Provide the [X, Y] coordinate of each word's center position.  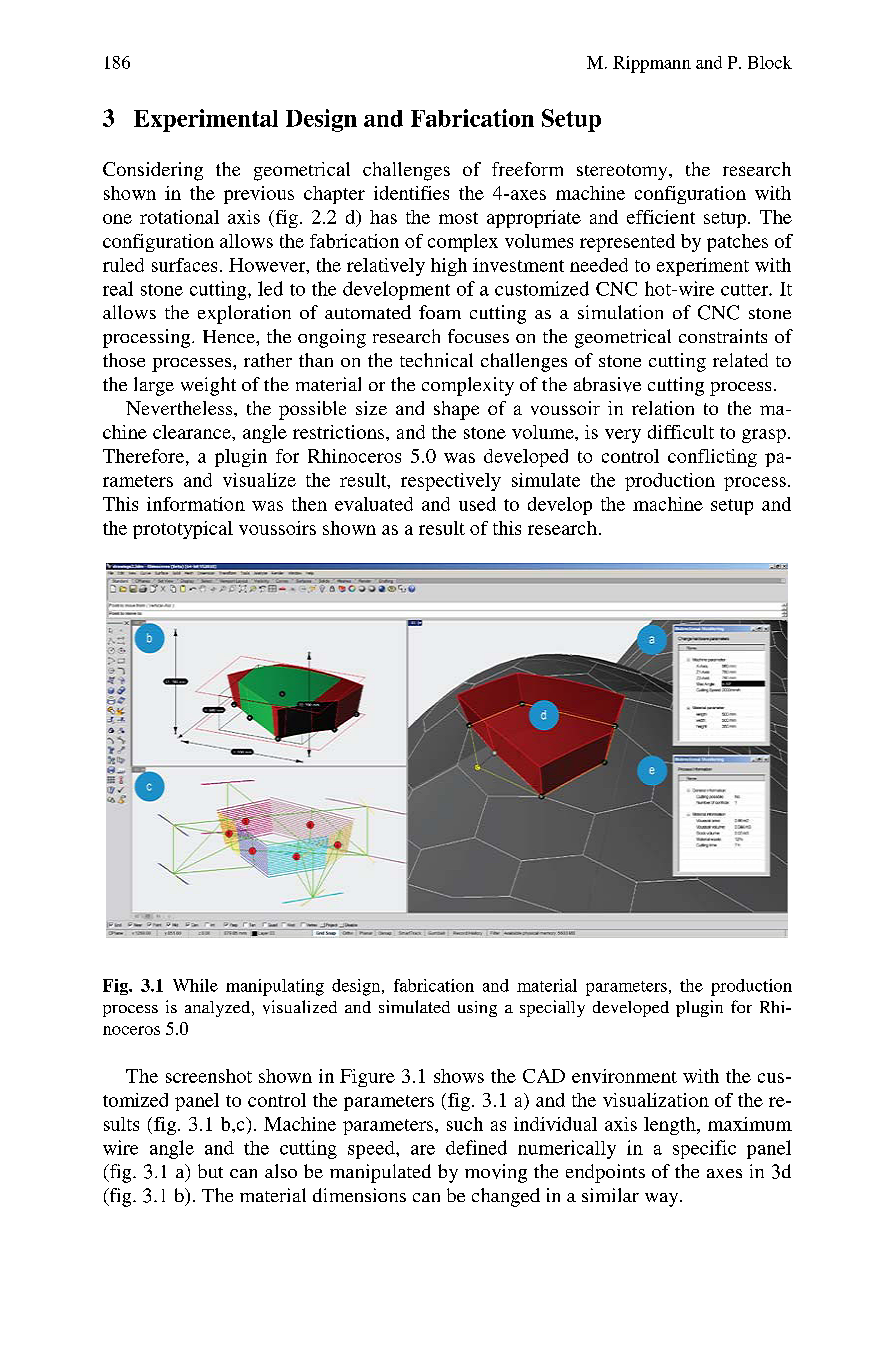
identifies [411, 193]
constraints [723, 336]
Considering [153, 171]
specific [704, 1149]
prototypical [183, 530]
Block [770, 62]
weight [208, 386]
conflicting [712, 458]
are [423, 1150]
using [477, 1009]
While [195, 985]
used [477, 504]
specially [552, 1008]
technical [436, 360]
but [210, 1171]
